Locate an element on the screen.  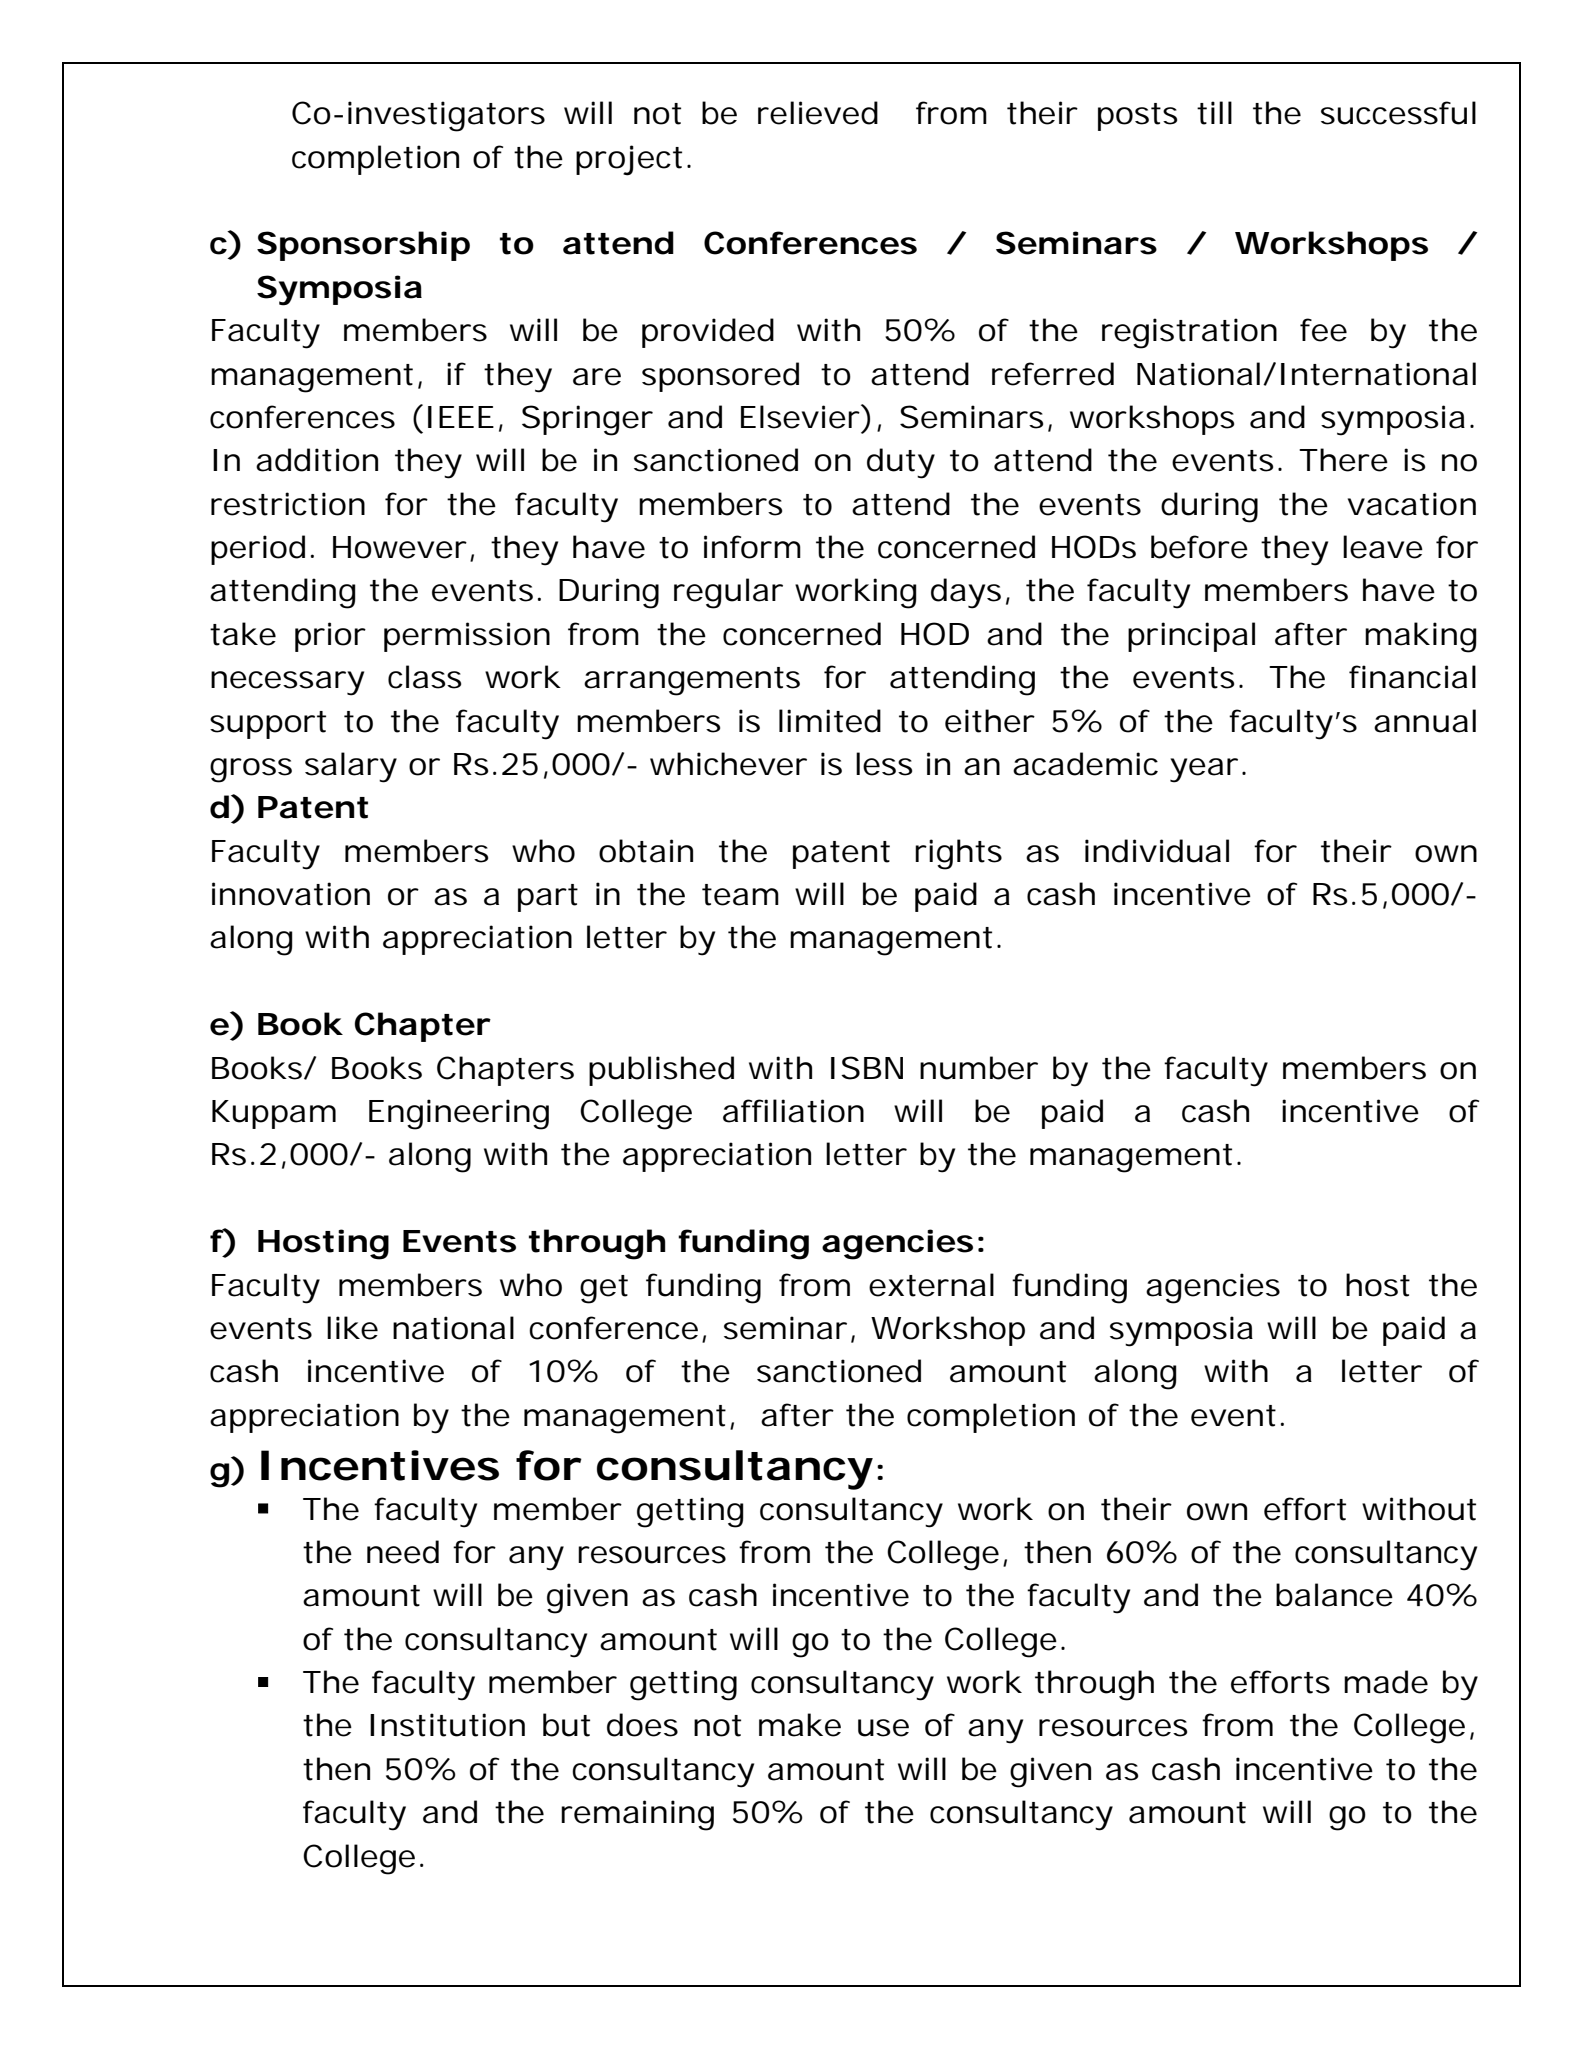
project is located at coordinates (629, 160).
